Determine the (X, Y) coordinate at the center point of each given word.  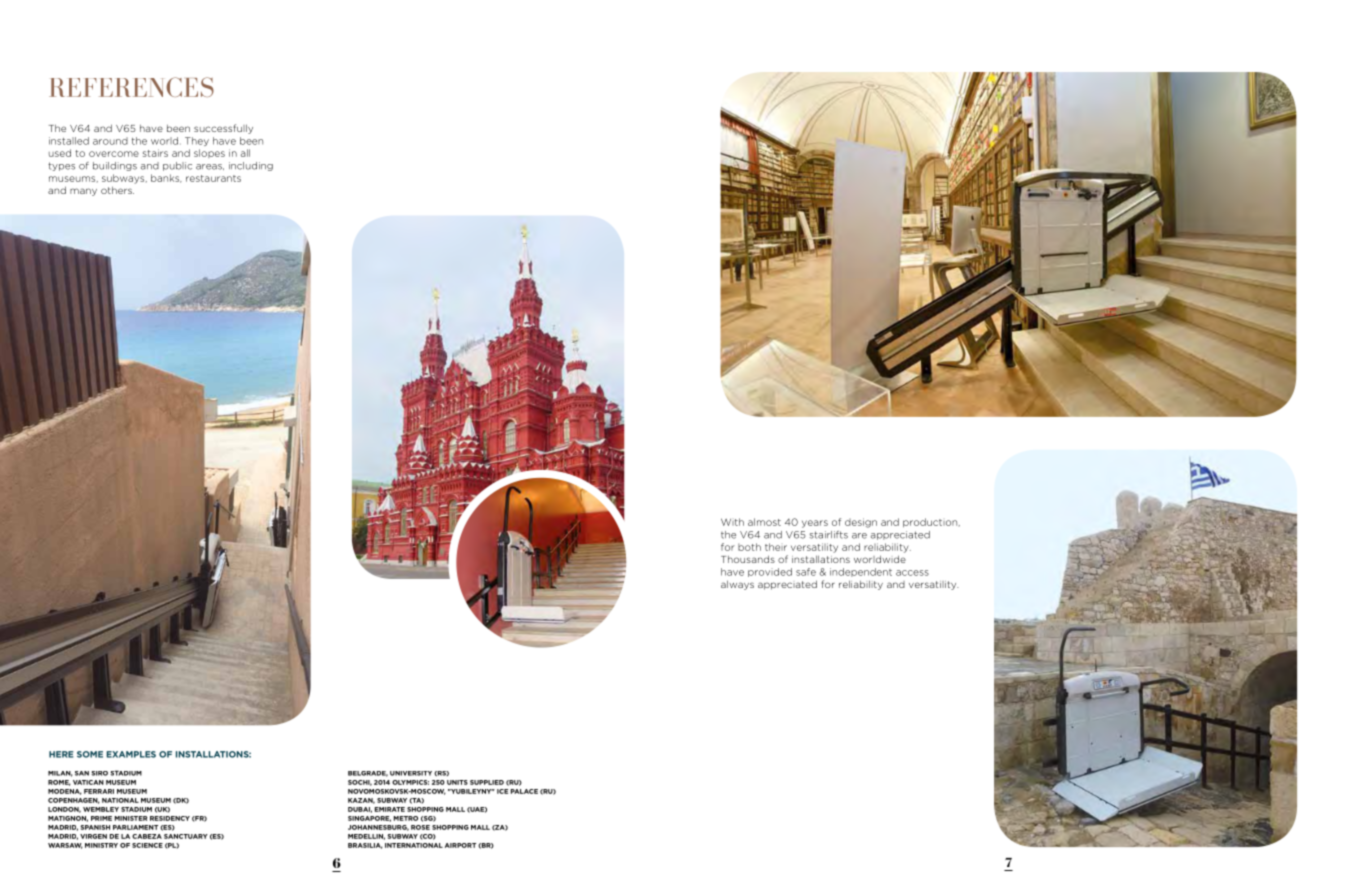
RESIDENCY (170, 818)
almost (764, 522)
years (815, 524)
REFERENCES (131, 87)
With (732, 522)
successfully (223, 129)
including (251, 166)
